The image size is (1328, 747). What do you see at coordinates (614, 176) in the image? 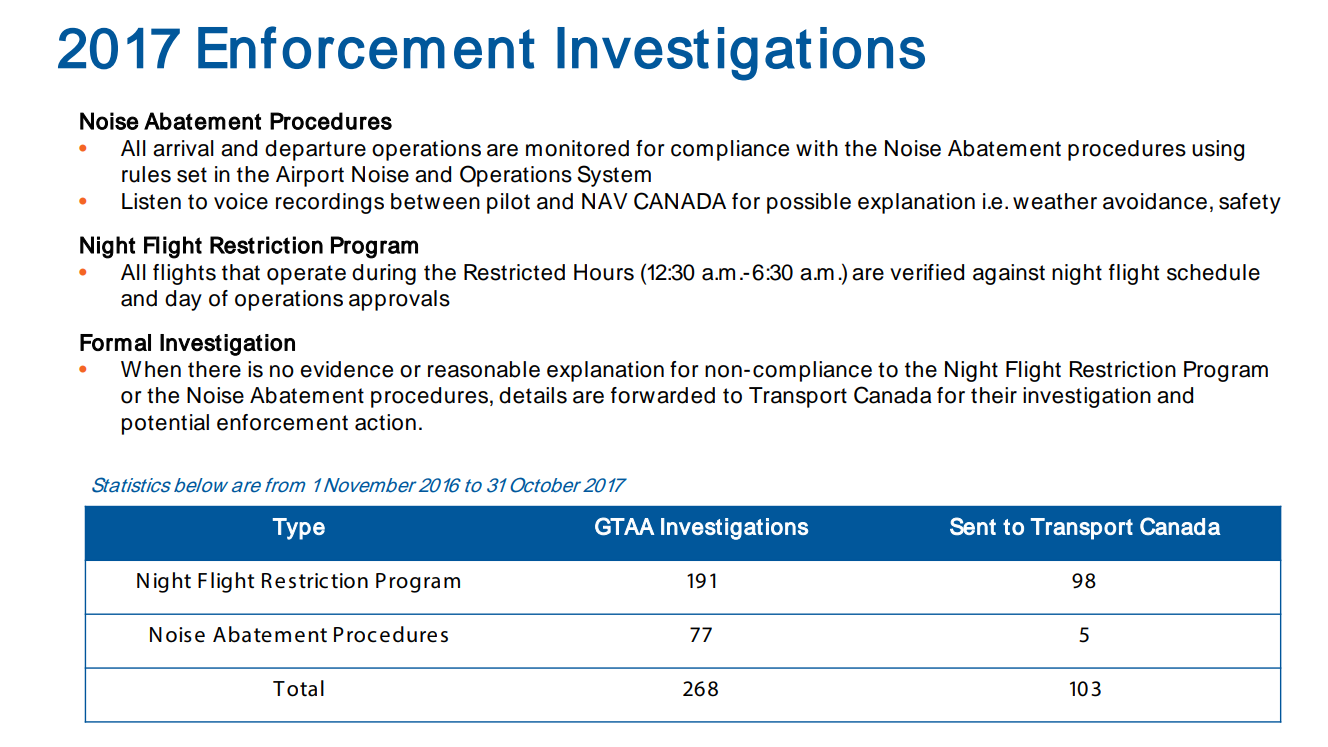
I see `System` at bounding box center [614, 176].
